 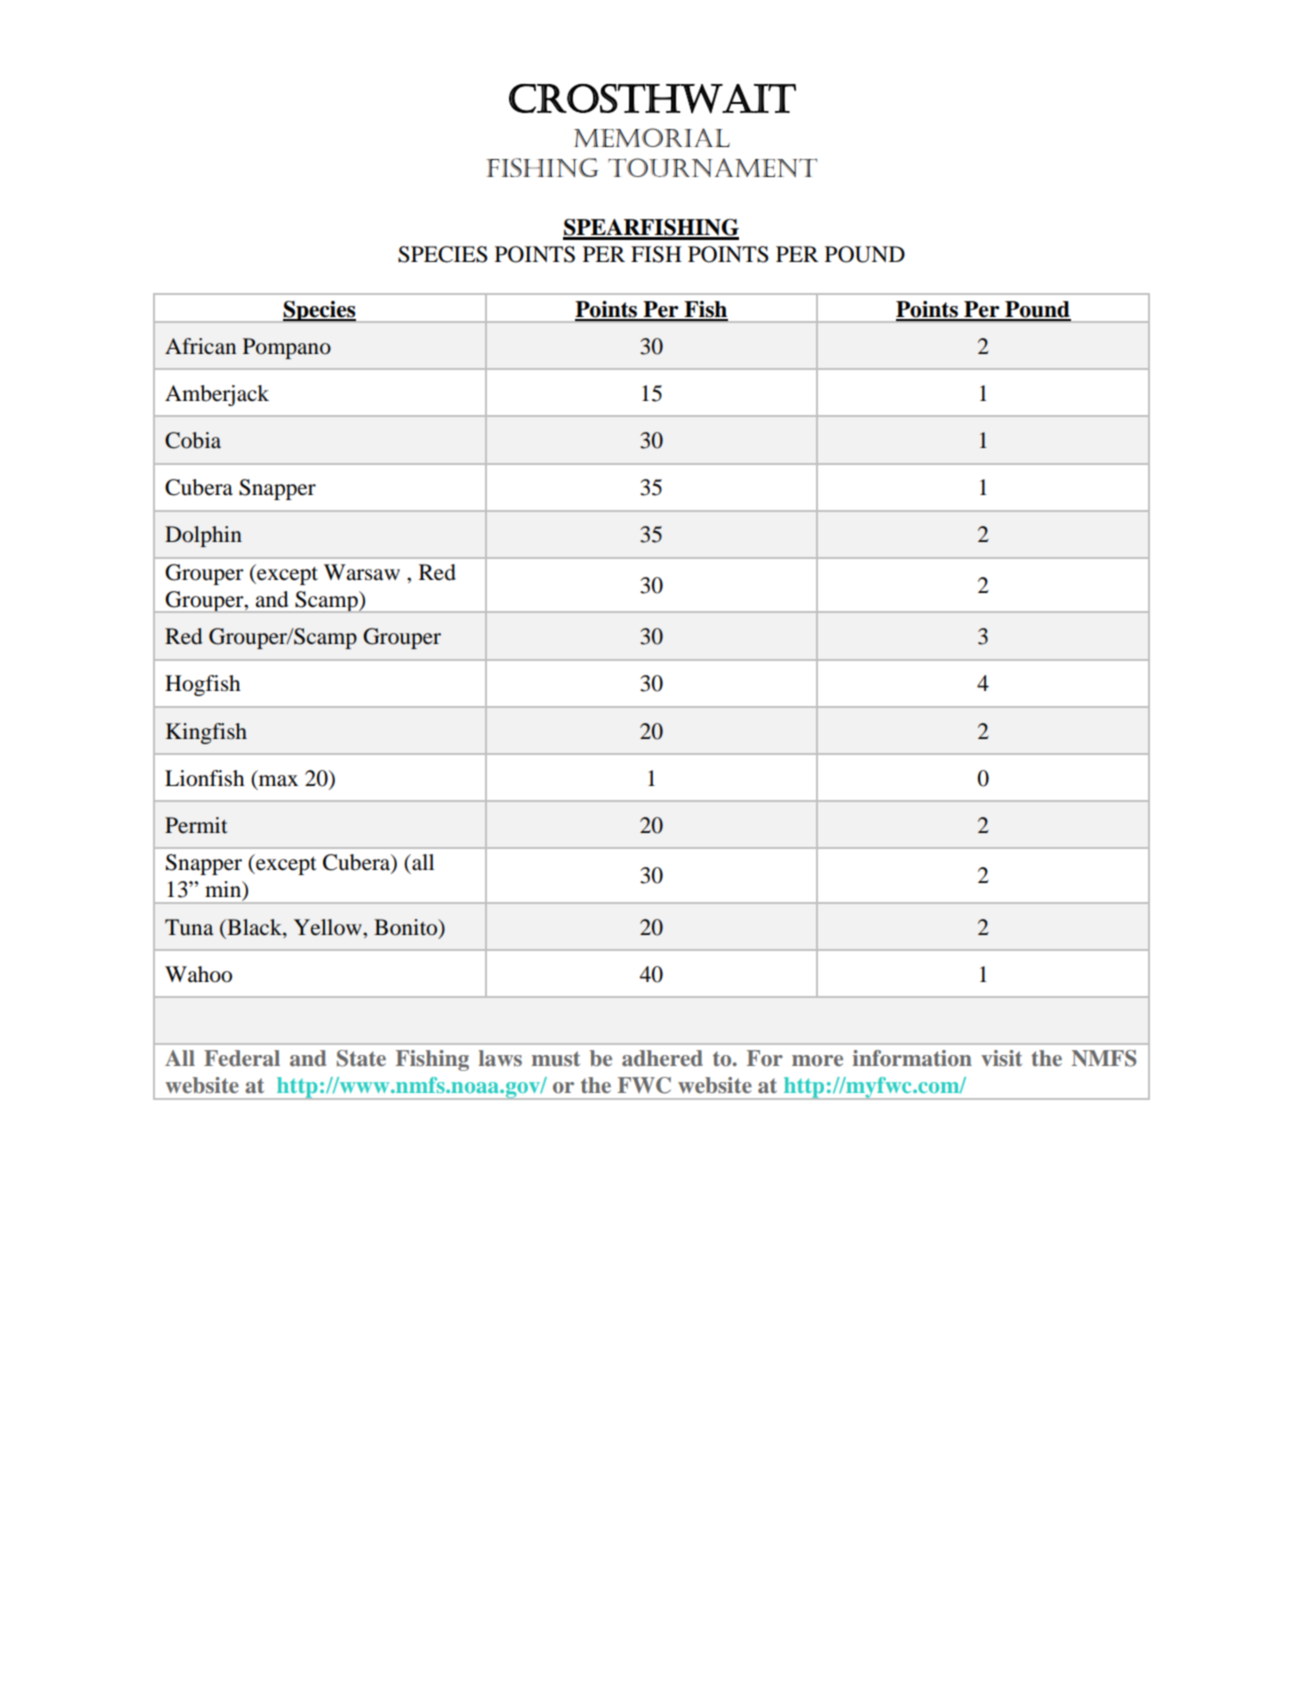 What do you see at coordinates (712, 167) in the image?
I see `TOURNAMENT` at bounding box center [712, 167].
